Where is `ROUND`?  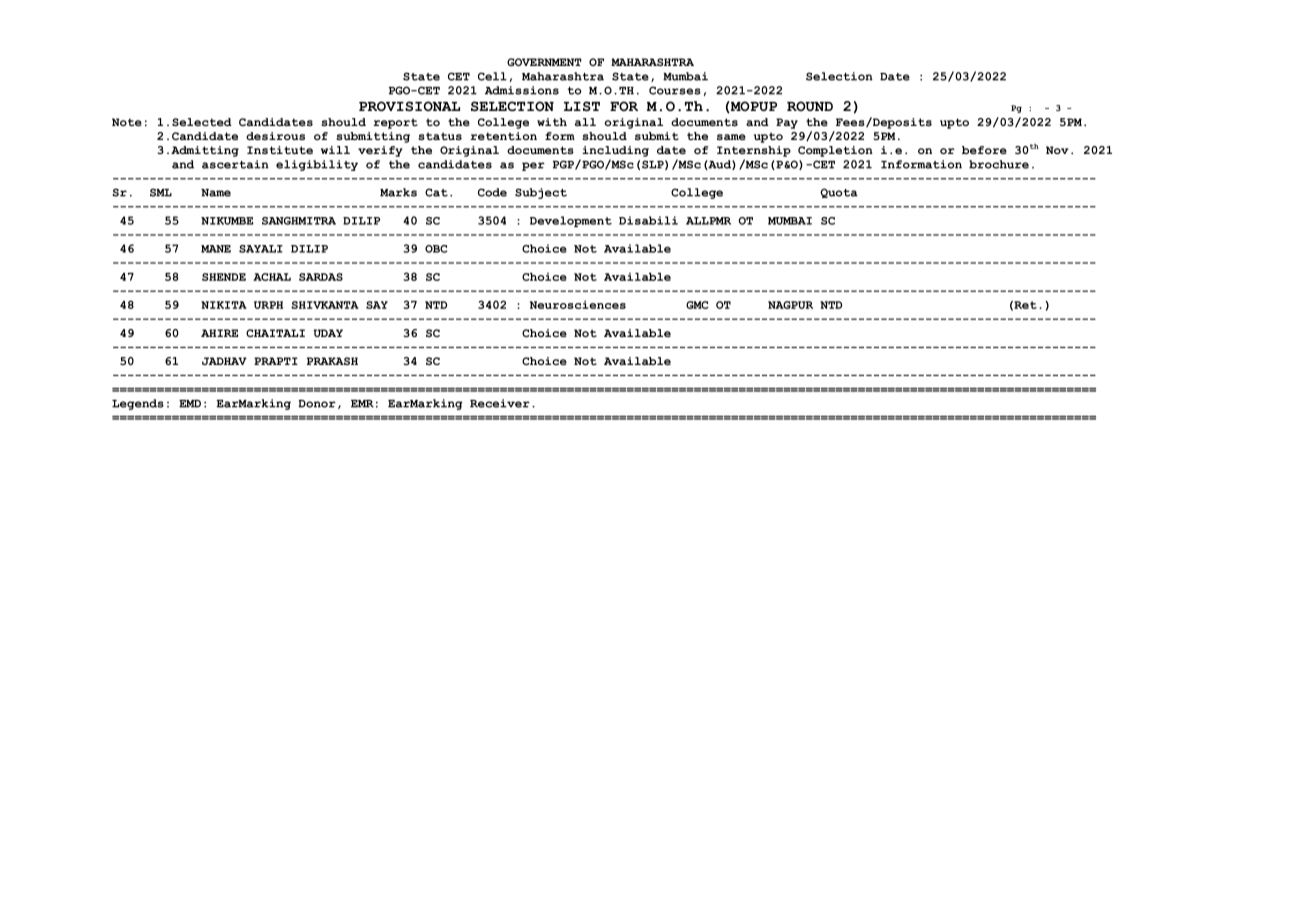
ROUND is located at coordinates (810, 106).
